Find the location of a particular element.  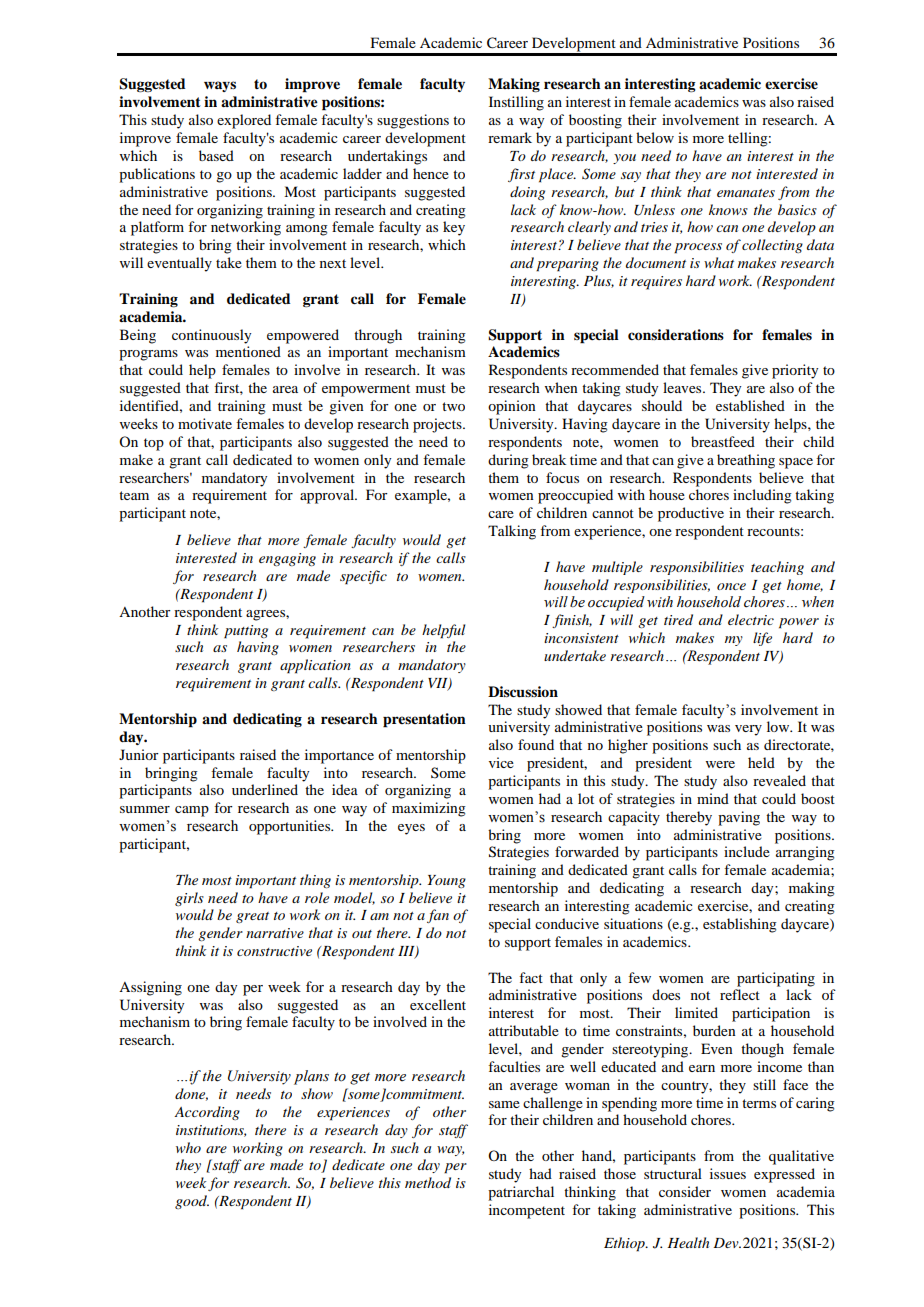

including is located at coordinates (762, 496).
